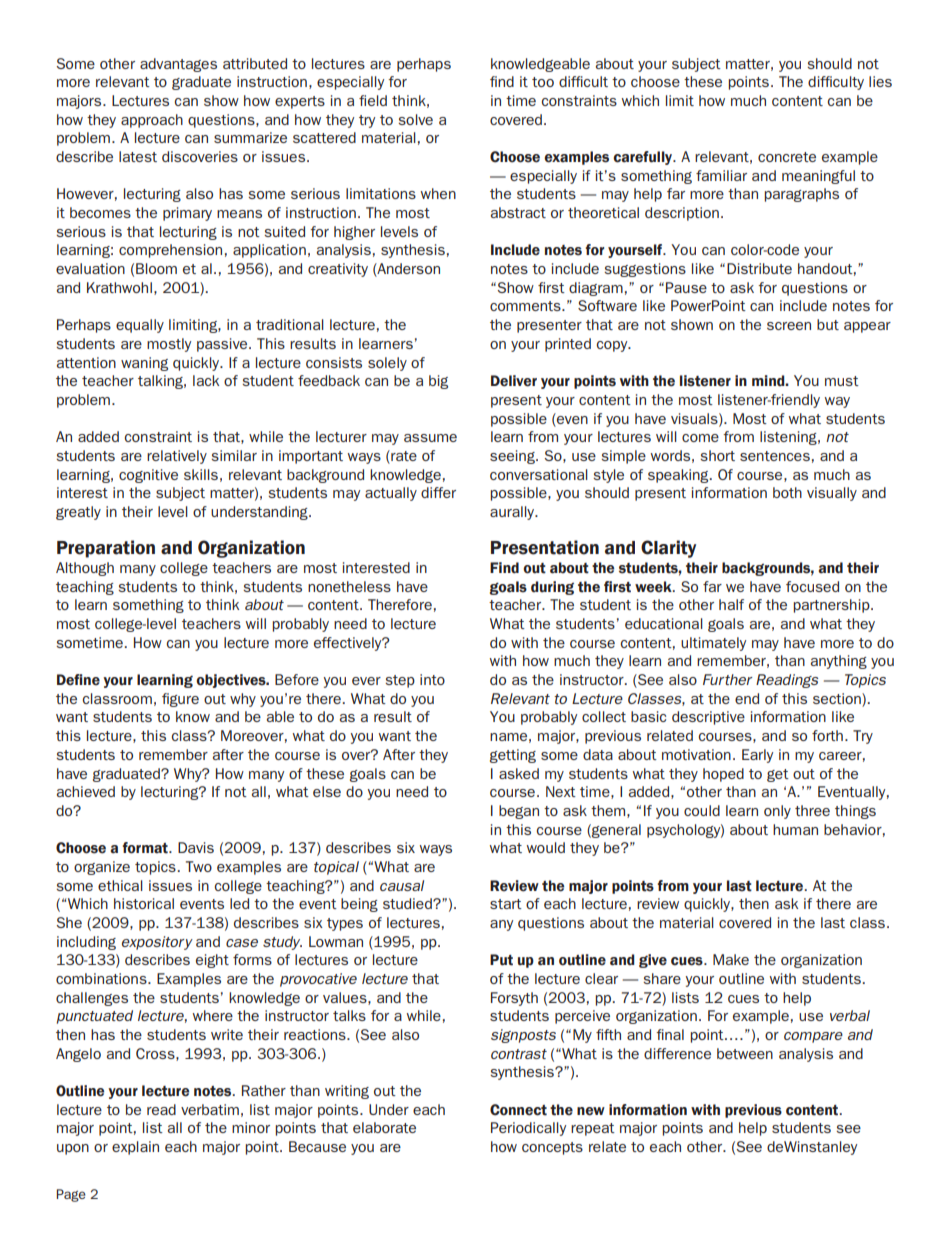 Image resolution: width=952 pixels, height=1233 pixels. What do you see at coordinates (787, 157) in the screenshot?
I see `concrete` at bounding box center [787, 157].
